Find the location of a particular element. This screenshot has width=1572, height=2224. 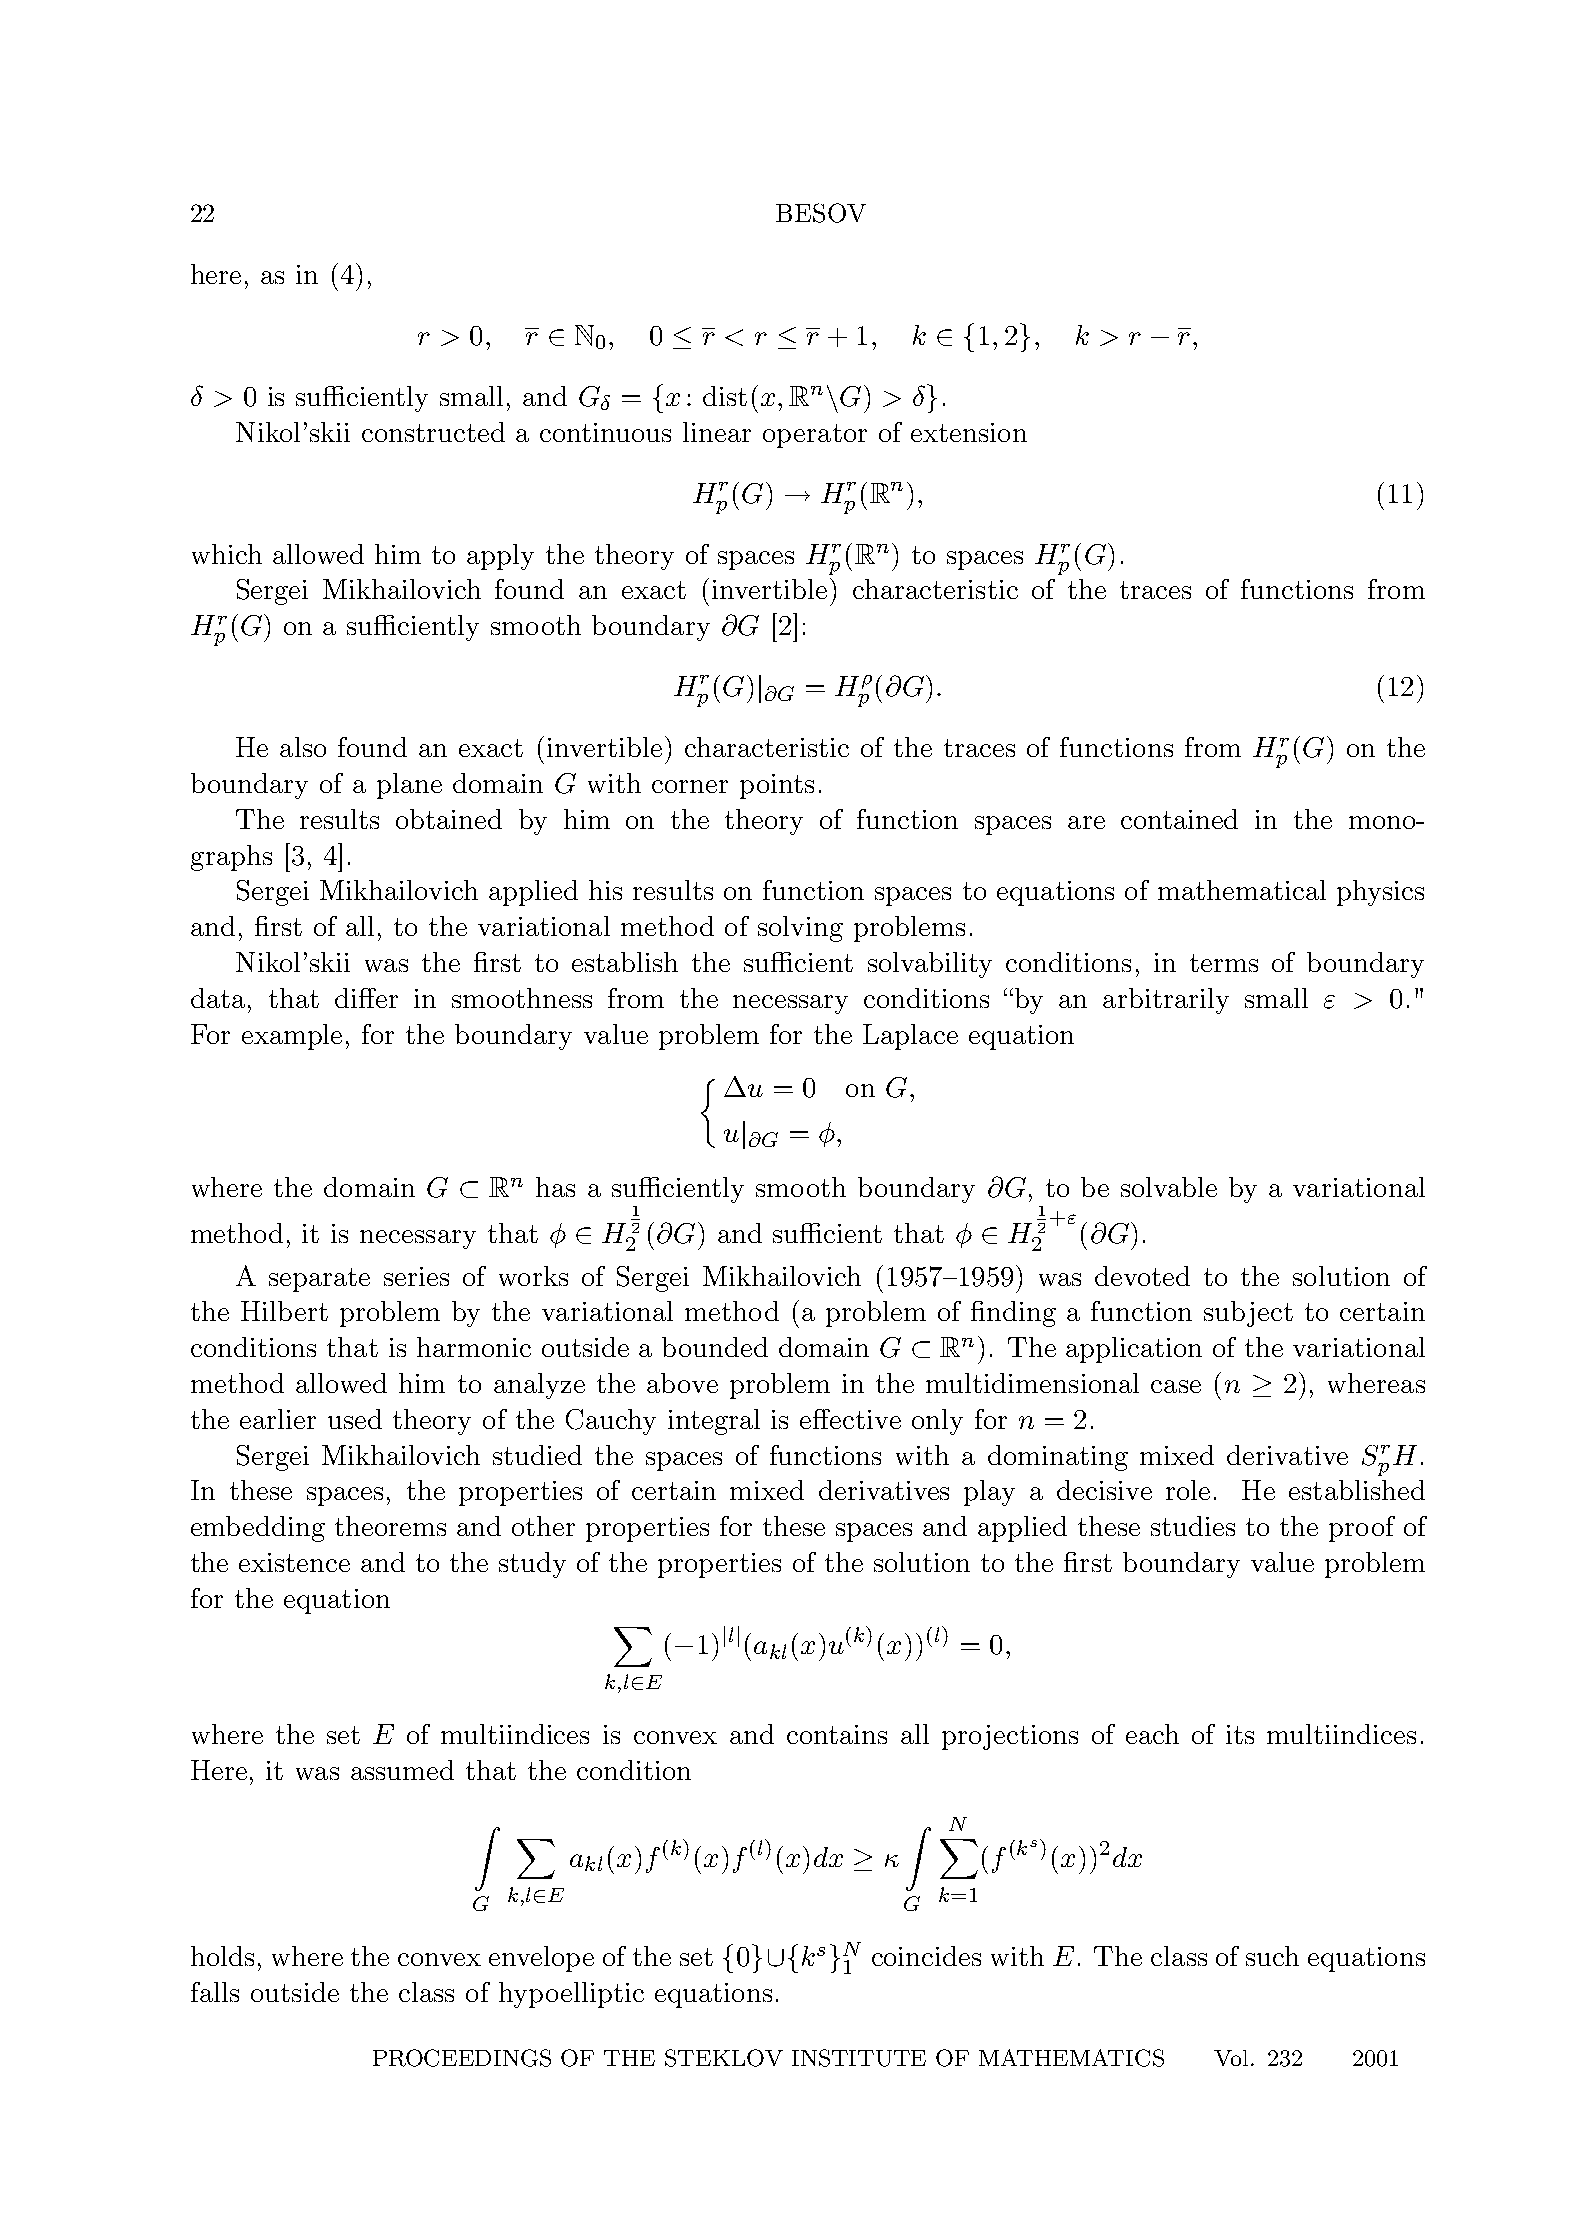

PROCEEDINGS is located at coordinates (462, 2058).
